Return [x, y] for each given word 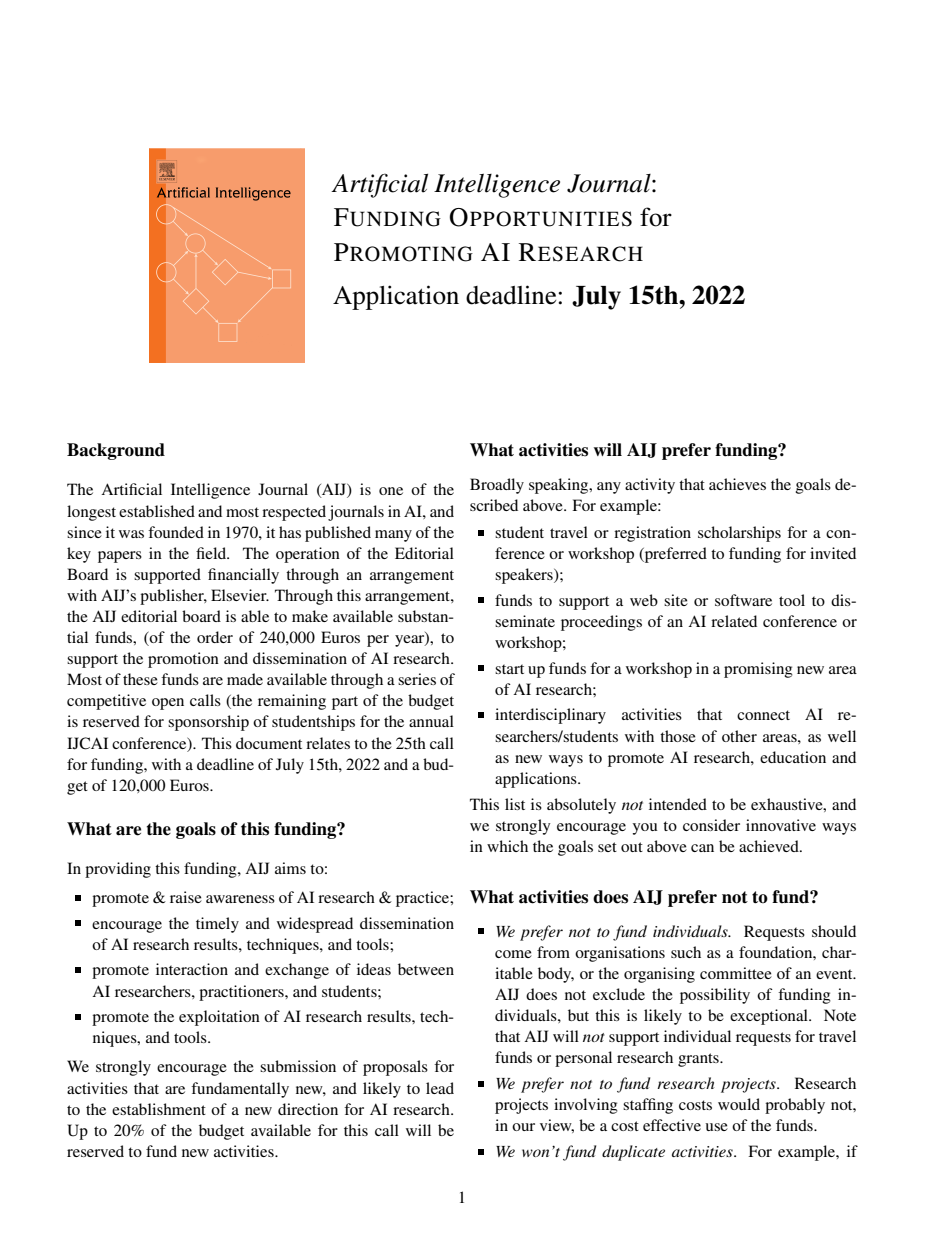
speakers [525, 576]
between [426, 969]
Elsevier [240, 595]
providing [118, 870]
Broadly [497, 486]
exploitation [219, 1018]
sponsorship [208, 723]
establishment [159, 1109]
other [739, 736]
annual [431, 721]
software [743, 600]
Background [116, 451]
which [507, 846]
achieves [737, 484]
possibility [715, 996]
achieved [770, 846]
